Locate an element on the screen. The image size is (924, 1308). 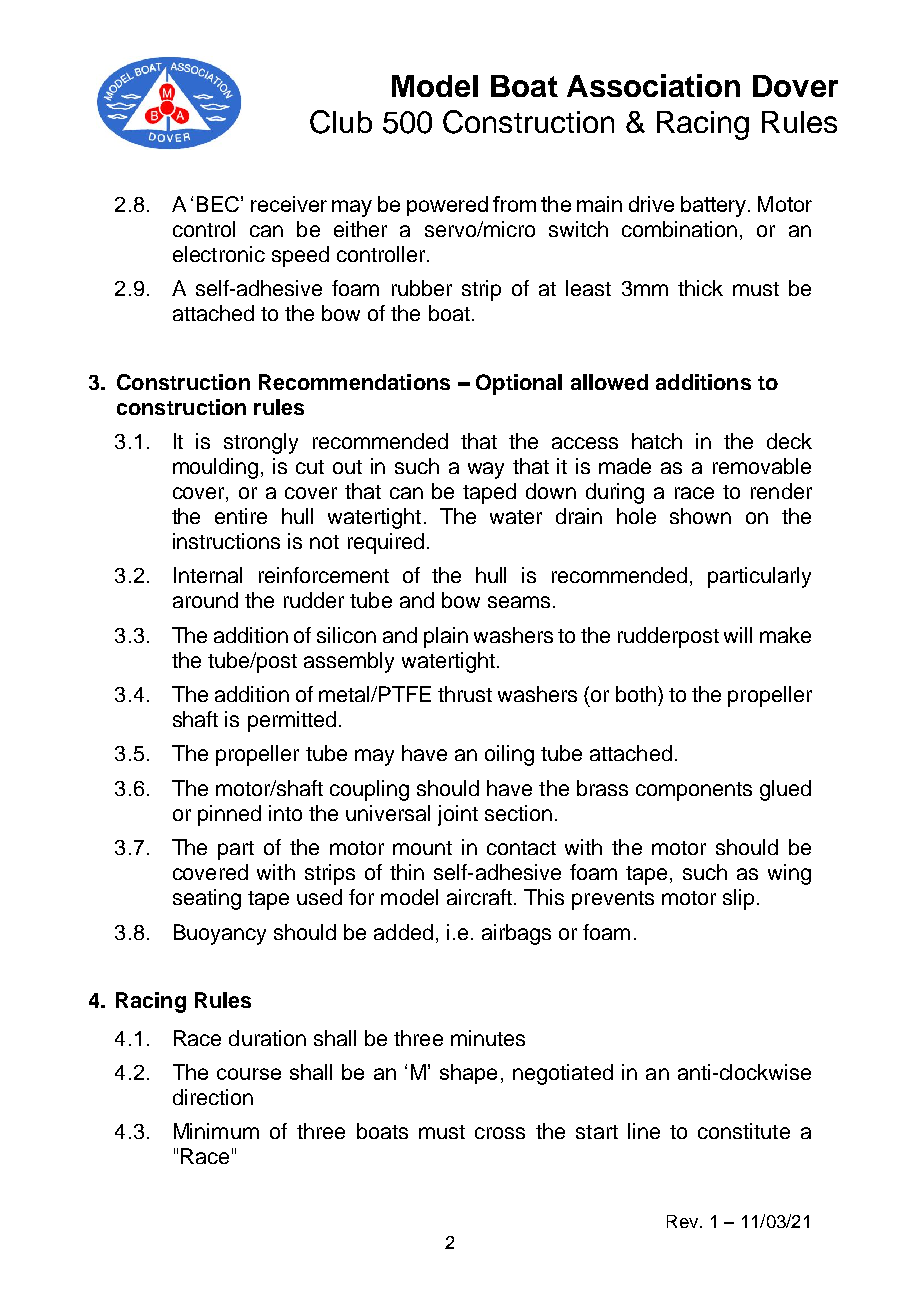
into is located at coordinates (285, 813).
